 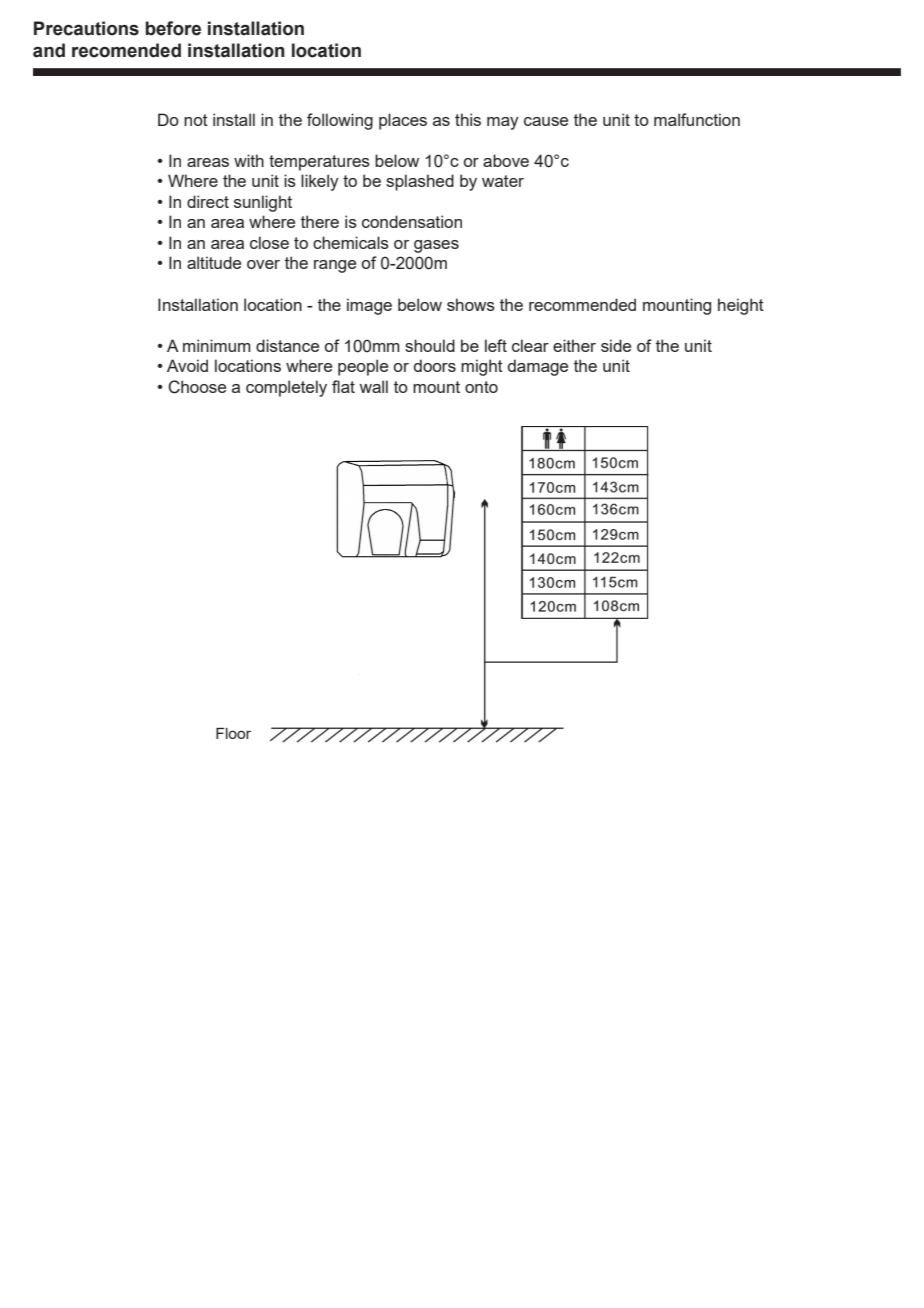 What do you see at coordinates (403, 121) in the screenshot?
I see `places` at bounding box center [403, 121].
